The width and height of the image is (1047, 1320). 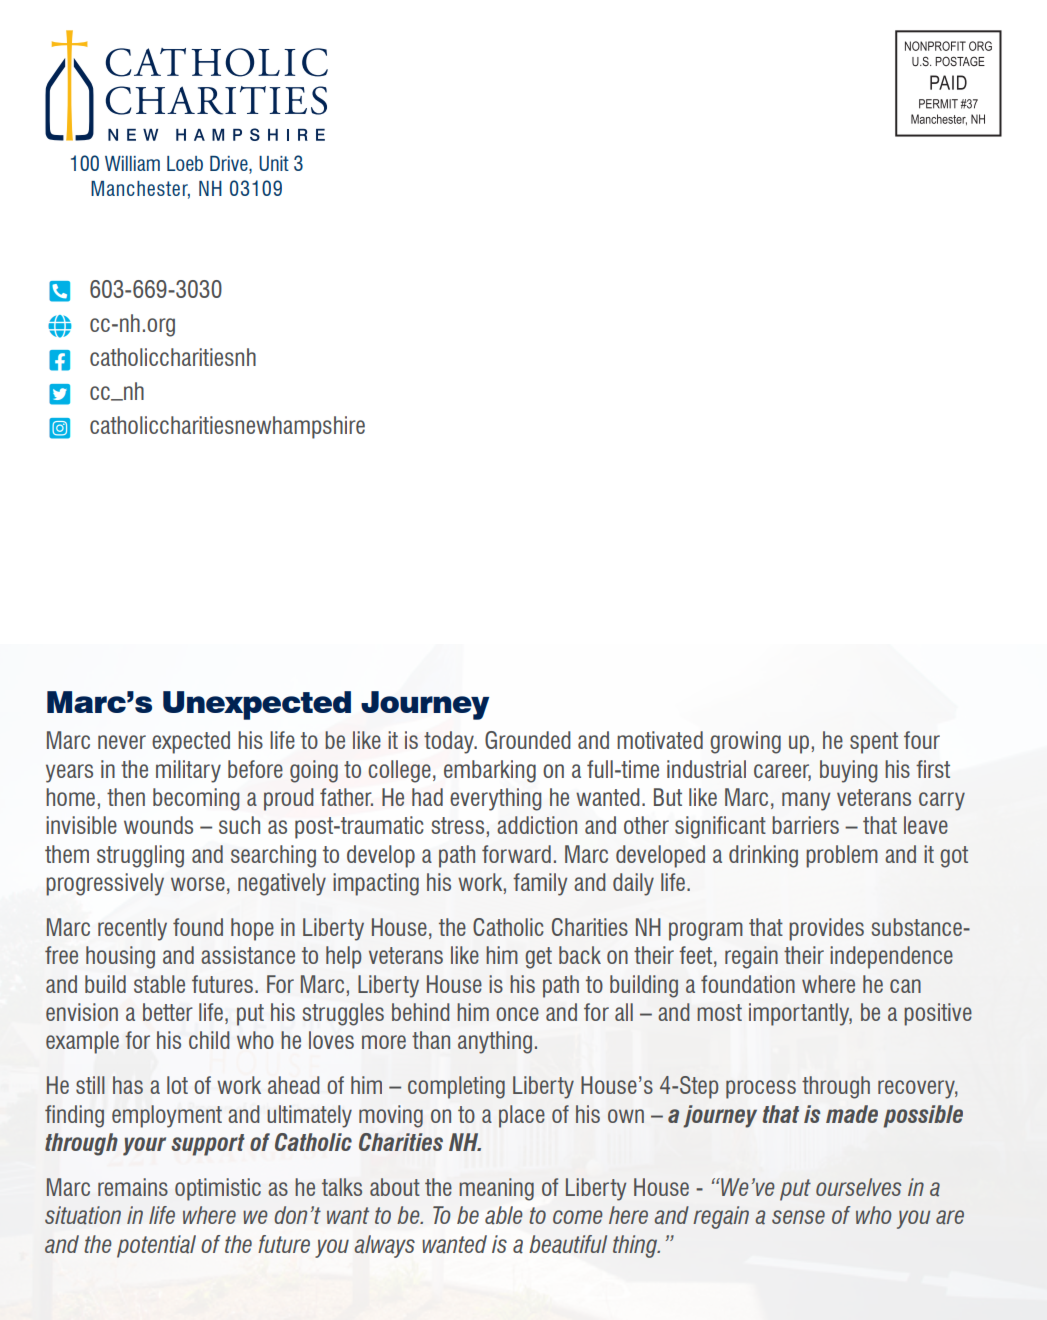 What do you see at coordinates (528, 740) in the image?
I see `Grounded` at bounding box center [528, 740].
